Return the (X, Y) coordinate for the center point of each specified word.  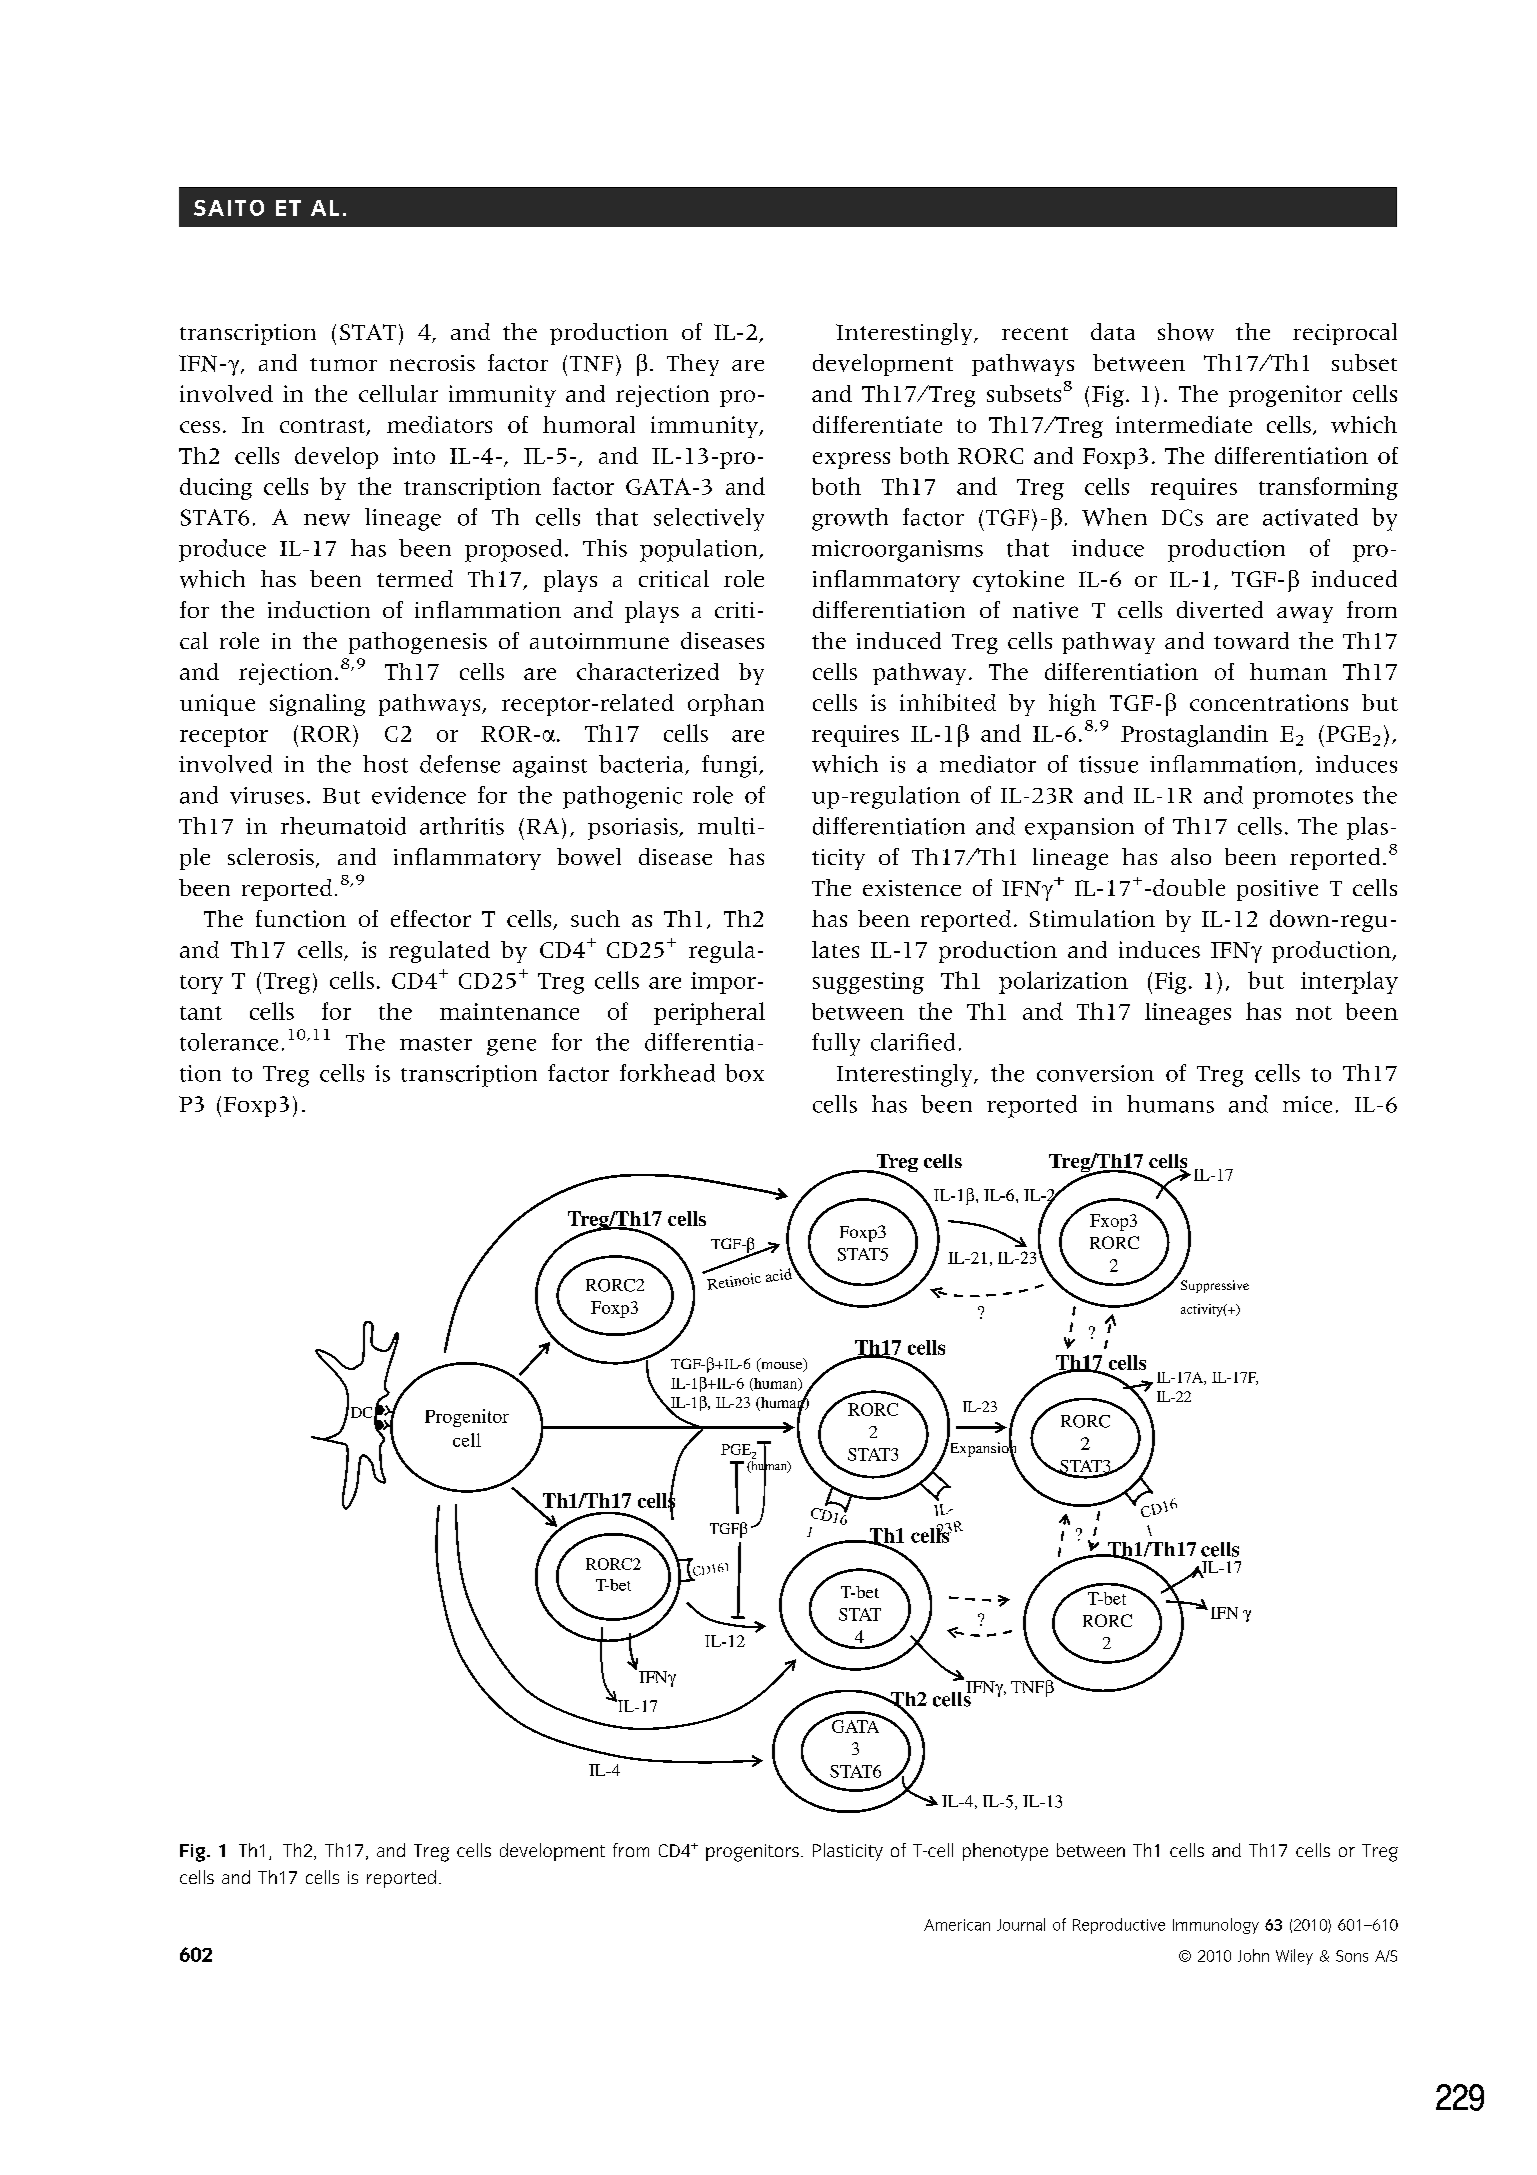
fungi (731, 766)
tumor (343, 364)
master (436, 1044)
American (957, 1925)
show (1186, 332)
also (1191, 856)
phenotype (1005, 1852)
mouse (782, 1367)
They (693, 365)
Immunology (1216, 1926)
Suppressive (1215, 1286)
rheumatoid (343, 826)
